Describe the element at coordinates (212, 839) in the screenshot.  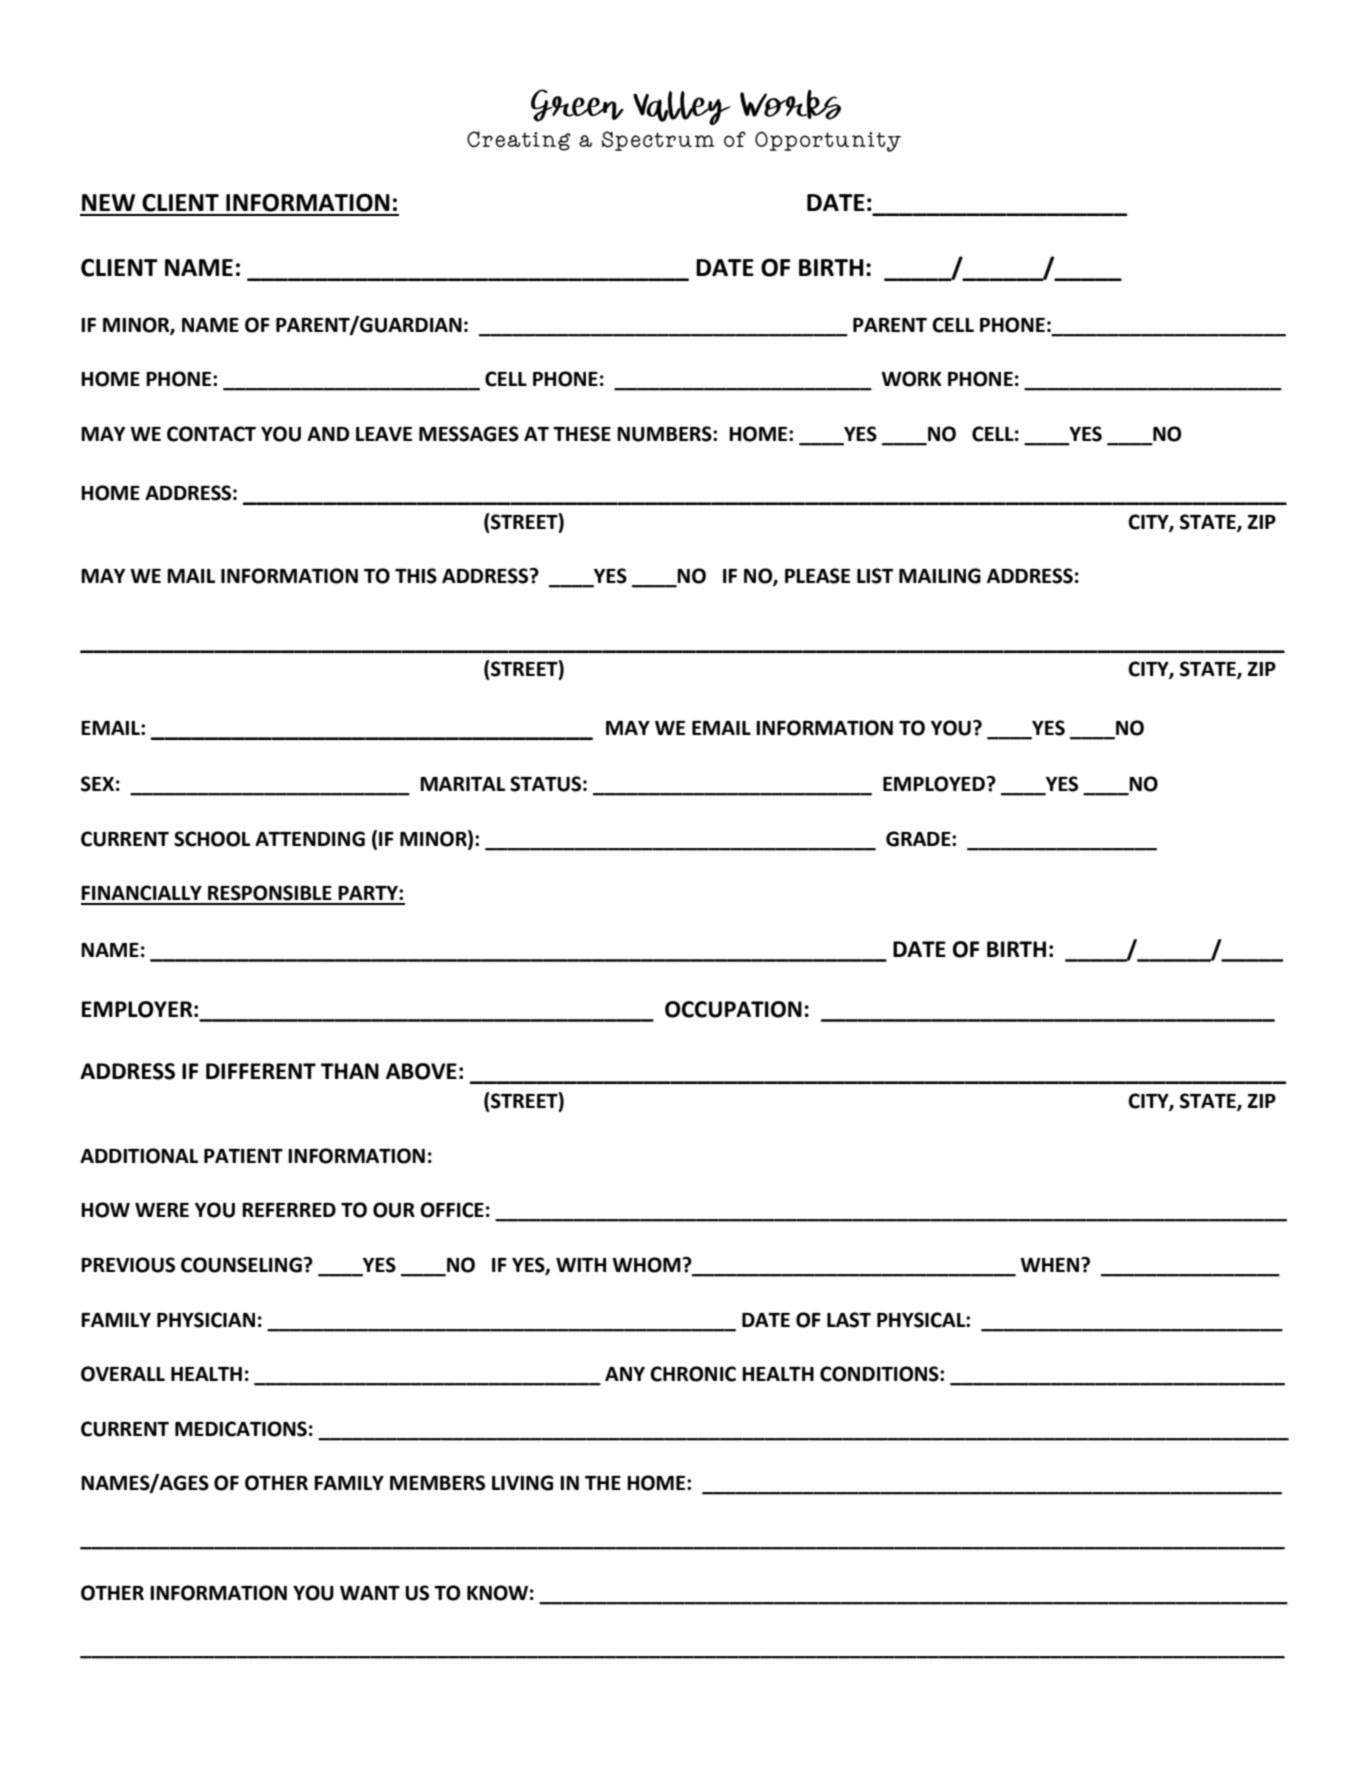
I see `SCHOOL` at that location.
